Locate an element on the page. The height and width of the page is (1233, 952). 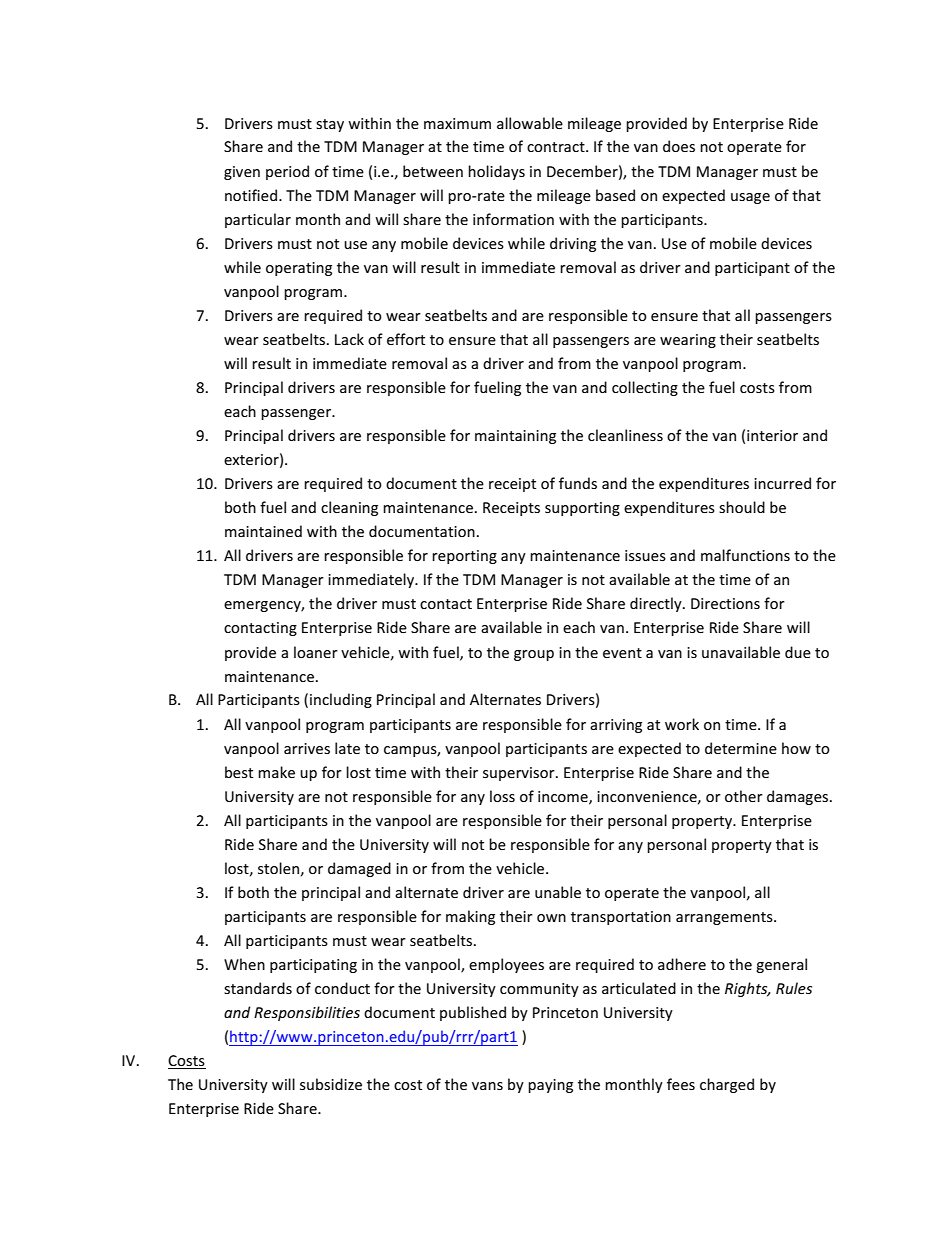
loaner is located at coordinates (316, 652).
